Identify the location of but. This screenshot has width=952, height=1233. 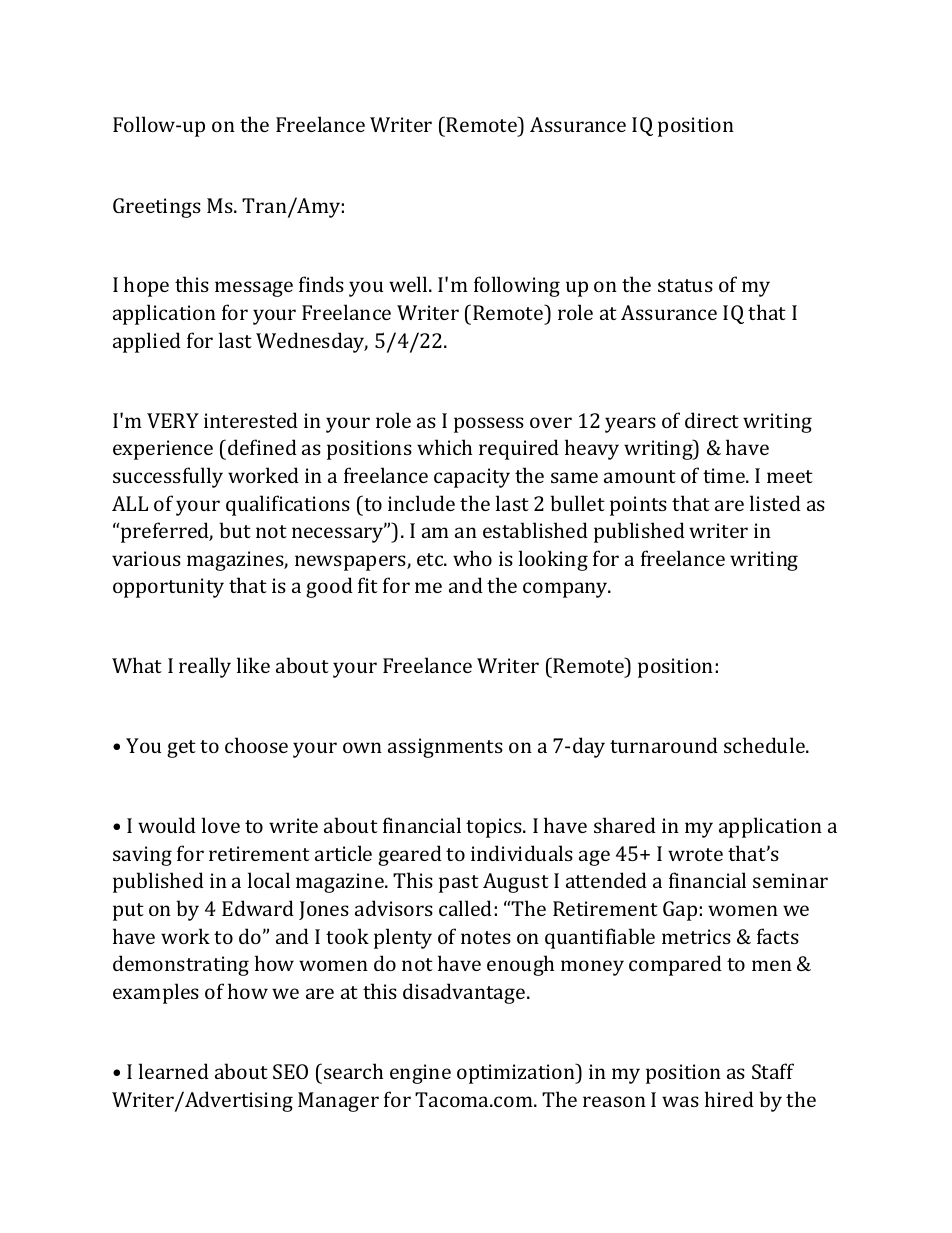
(235, 530).
